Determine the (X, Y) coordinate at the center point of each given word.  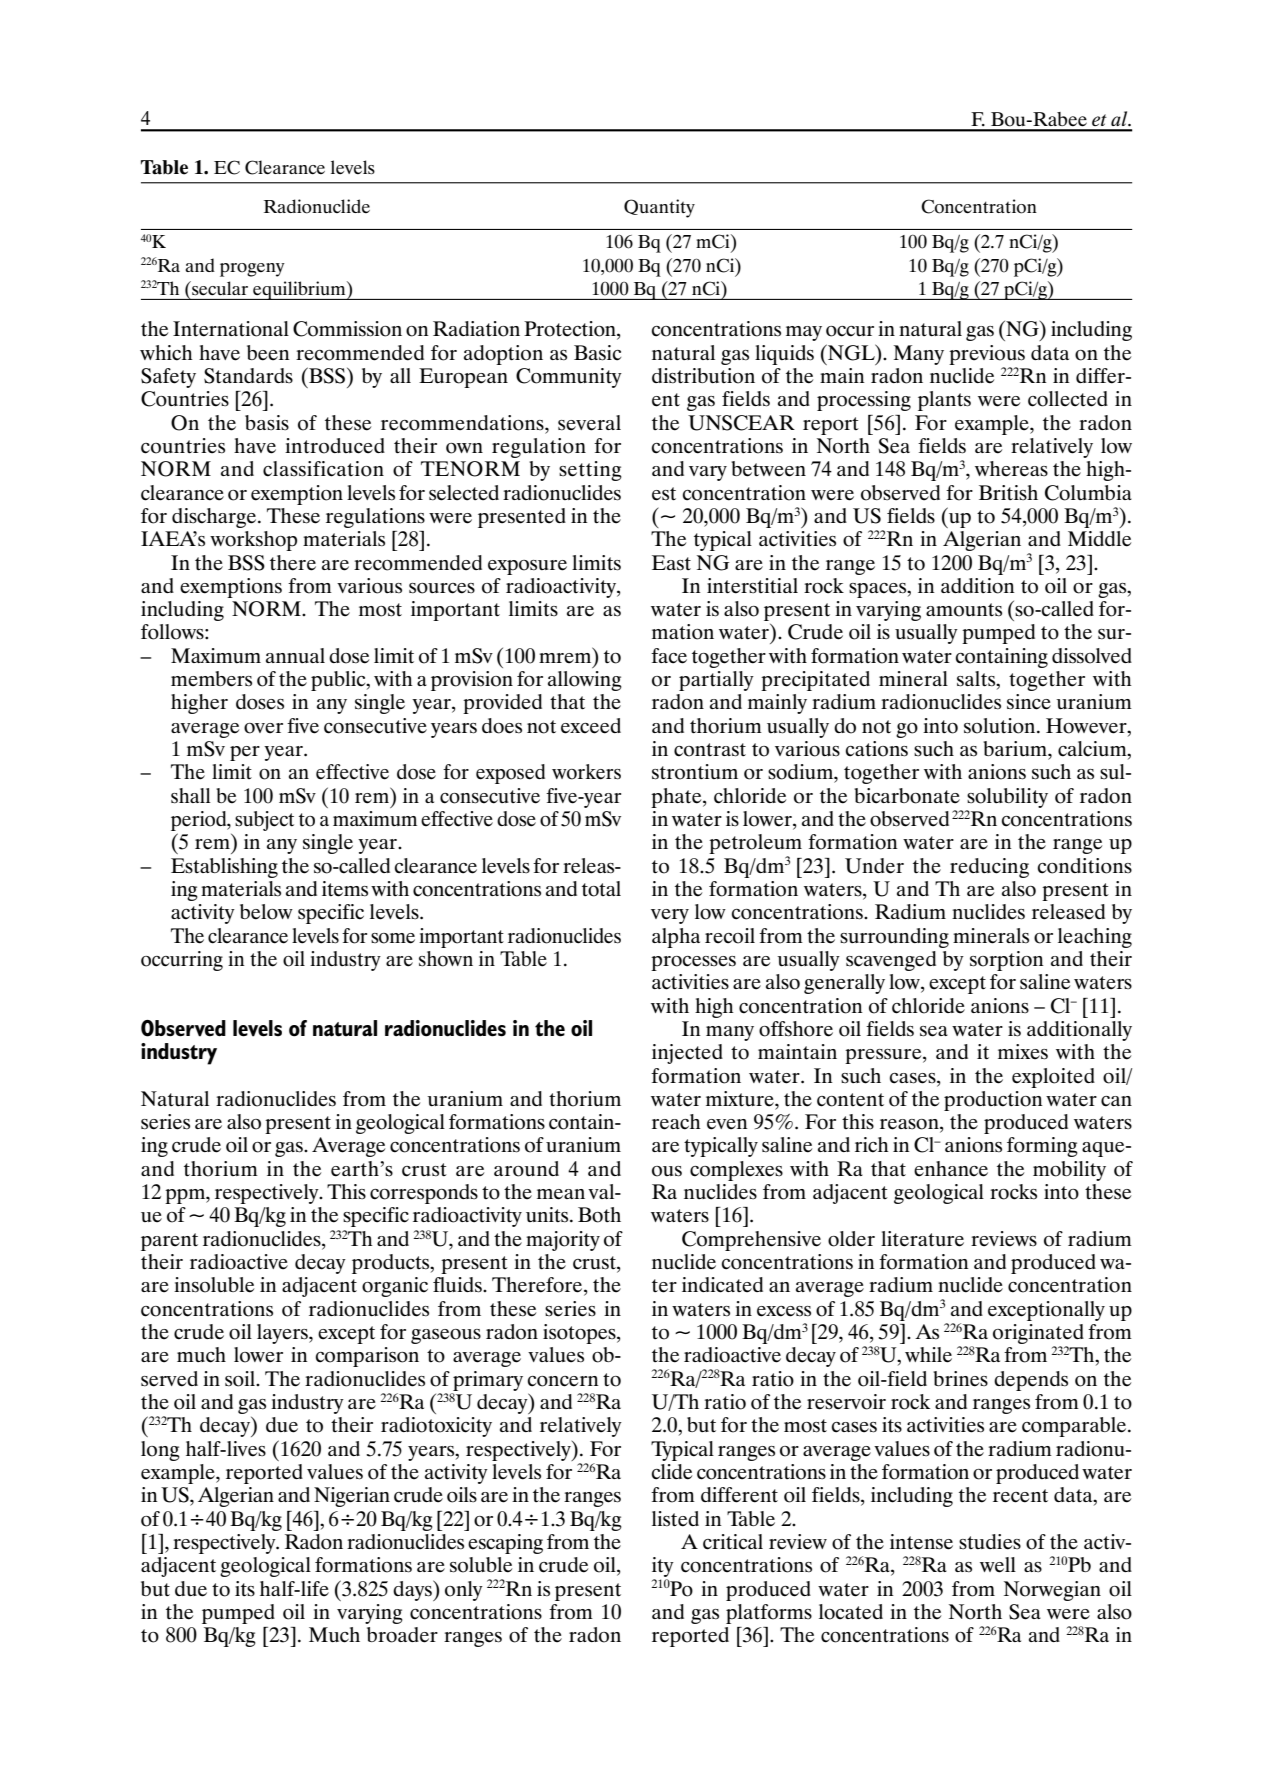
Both (599, 1215)
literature (922, 1239)
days (413, 1590)
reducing (989, 868)
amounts (964, 610)
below (266, 912)
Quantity (659, 208)
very (670, 916)
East (671, 563)
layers (283, 1334)
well (998, 1565)
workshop (253, 541)
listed (675, 1519)
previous (987, 355)
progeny (252, 270)
